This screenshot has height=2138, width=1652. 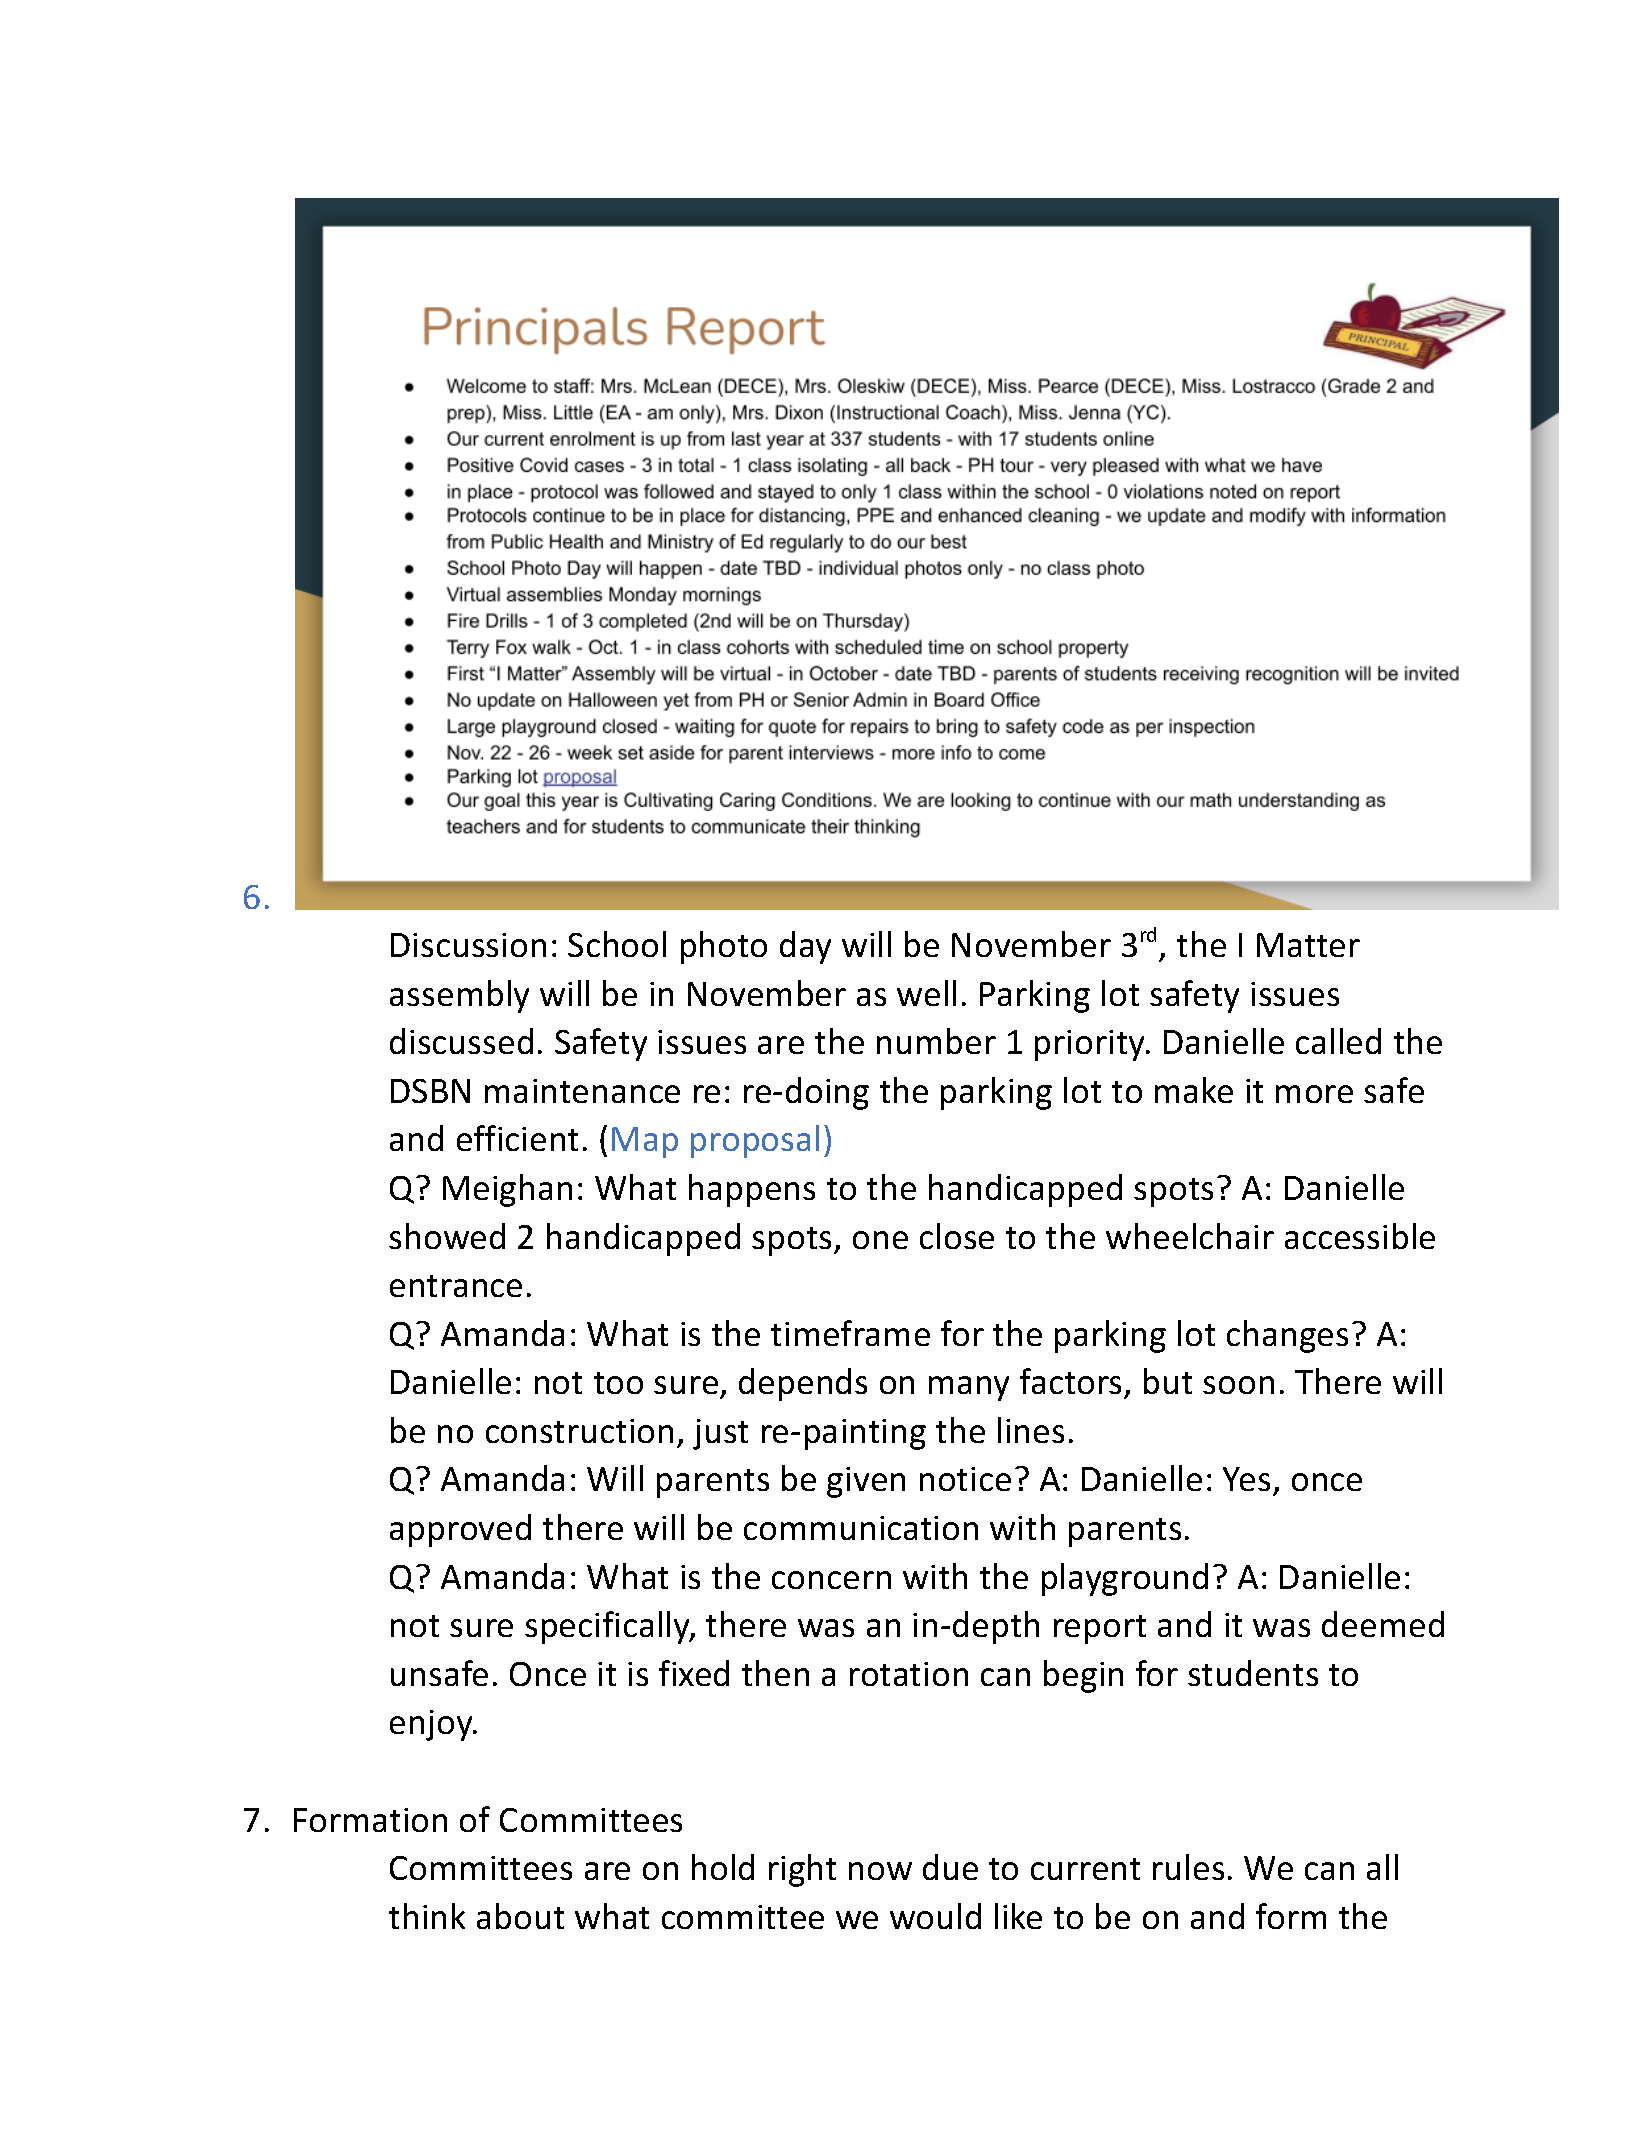 I want to click on timeframe, so click(x=850, y=1333).
